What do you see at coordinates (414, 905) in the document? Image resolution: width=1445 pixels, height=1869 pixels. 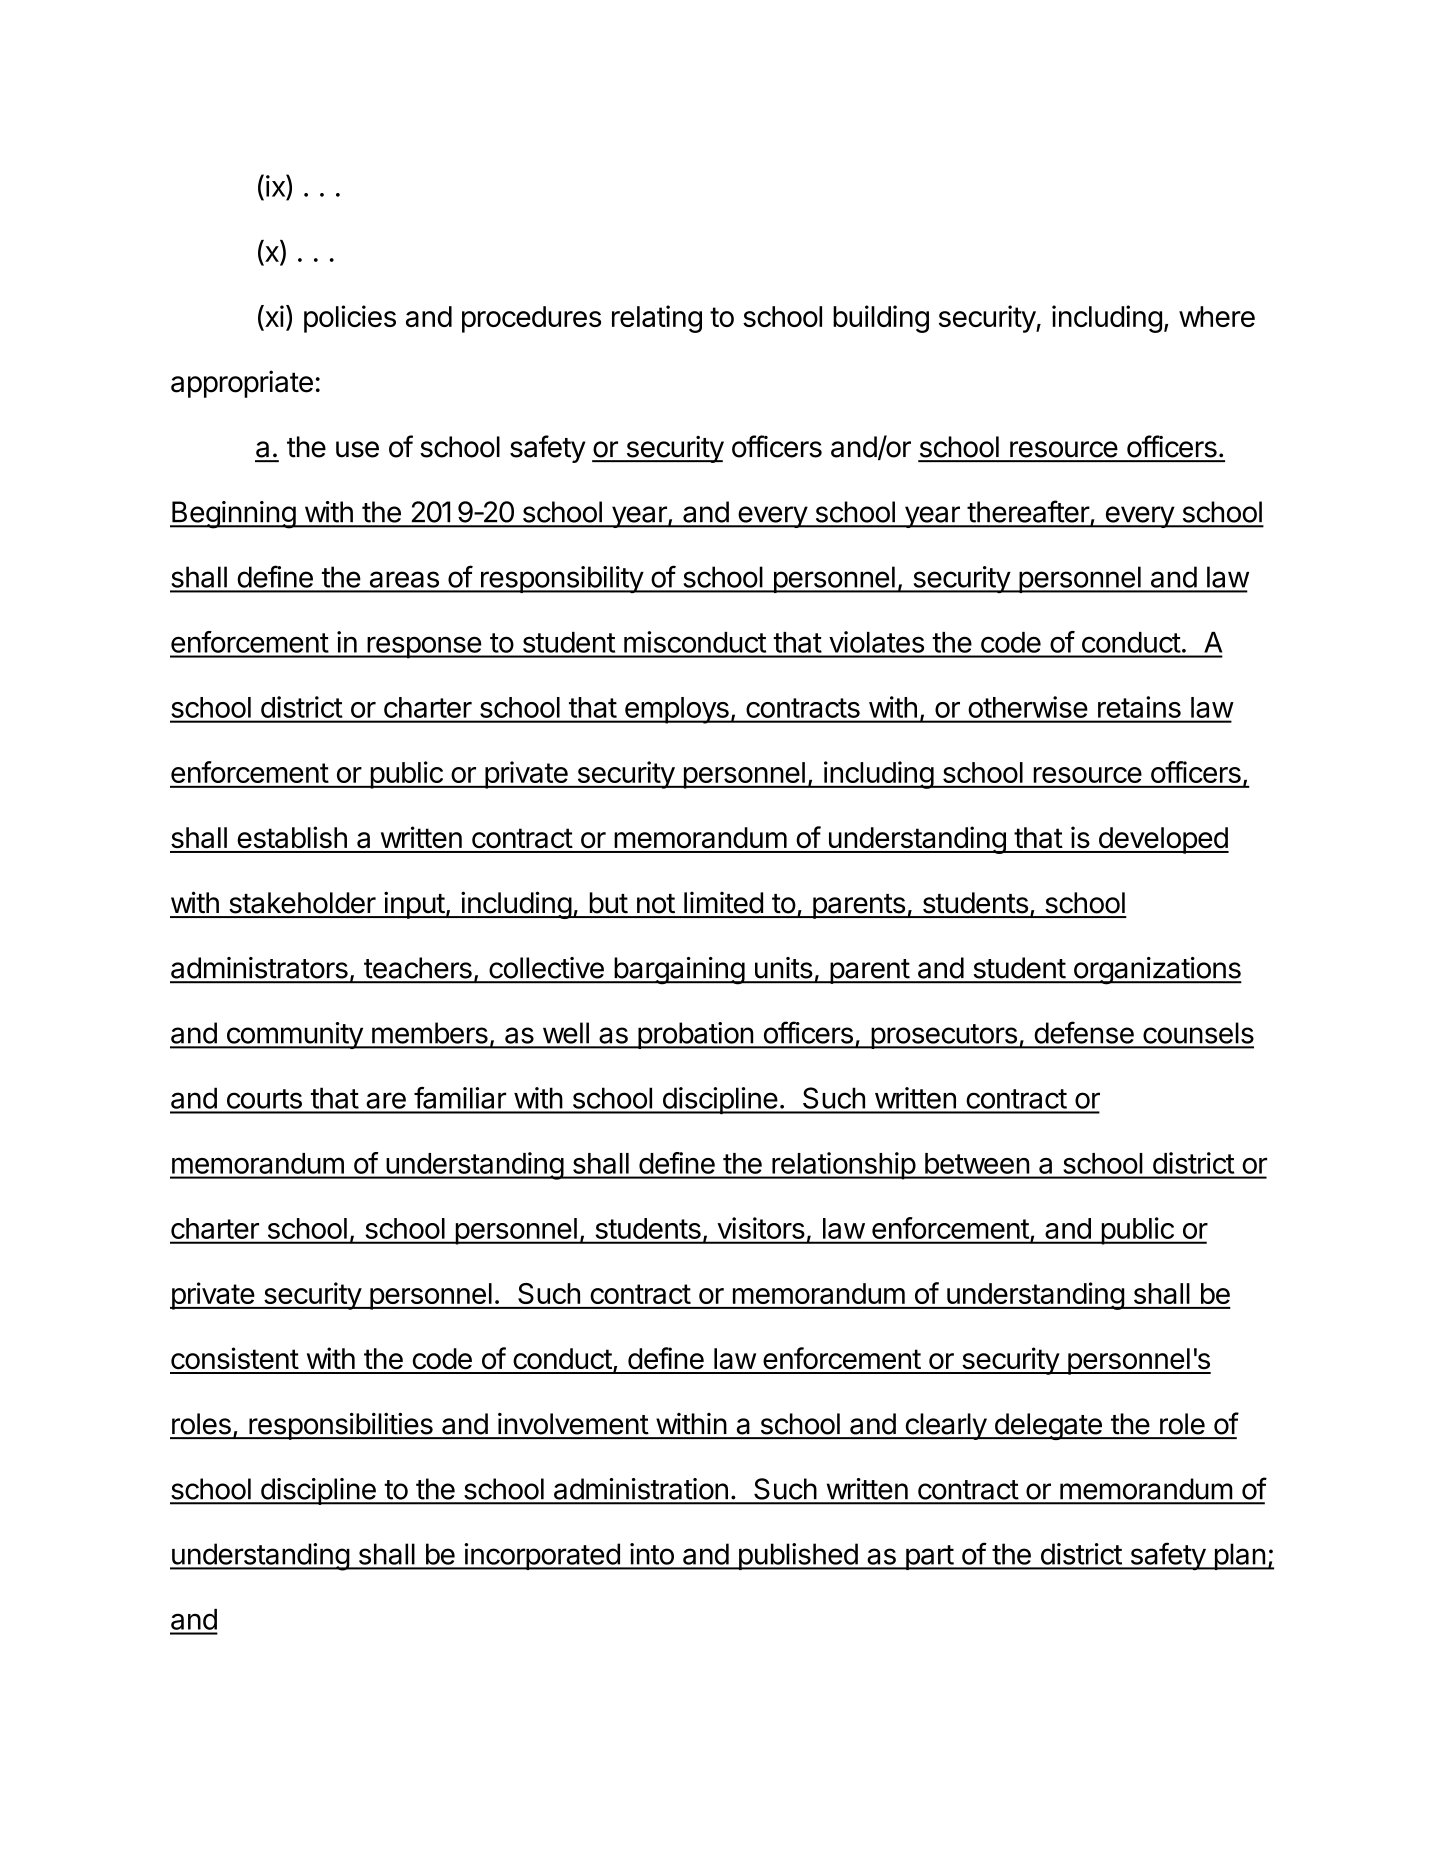 I see `input` at bounding box center [414, 905].
